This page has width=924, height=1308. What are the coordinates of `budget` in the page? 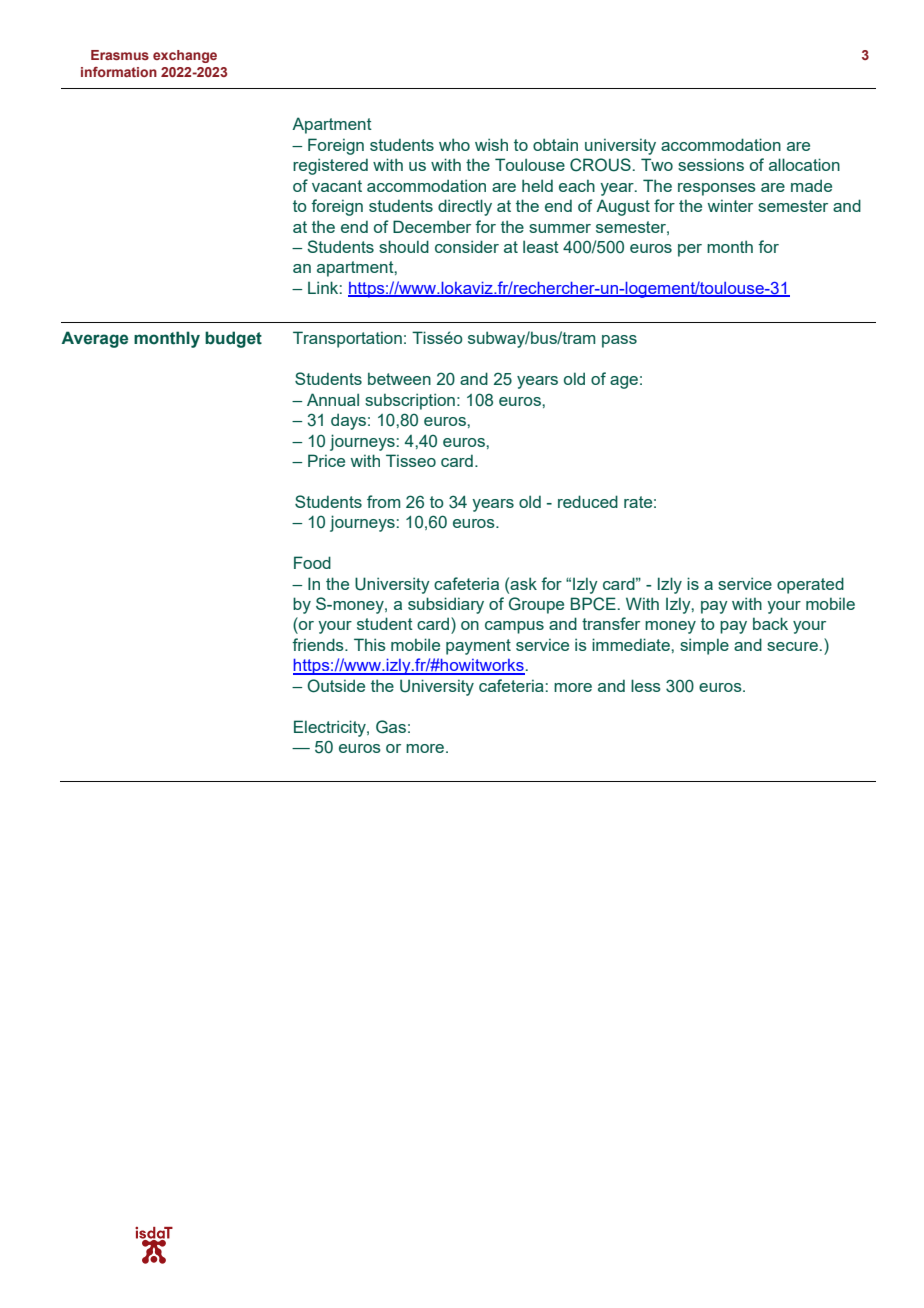 It's located at (233, 339).
